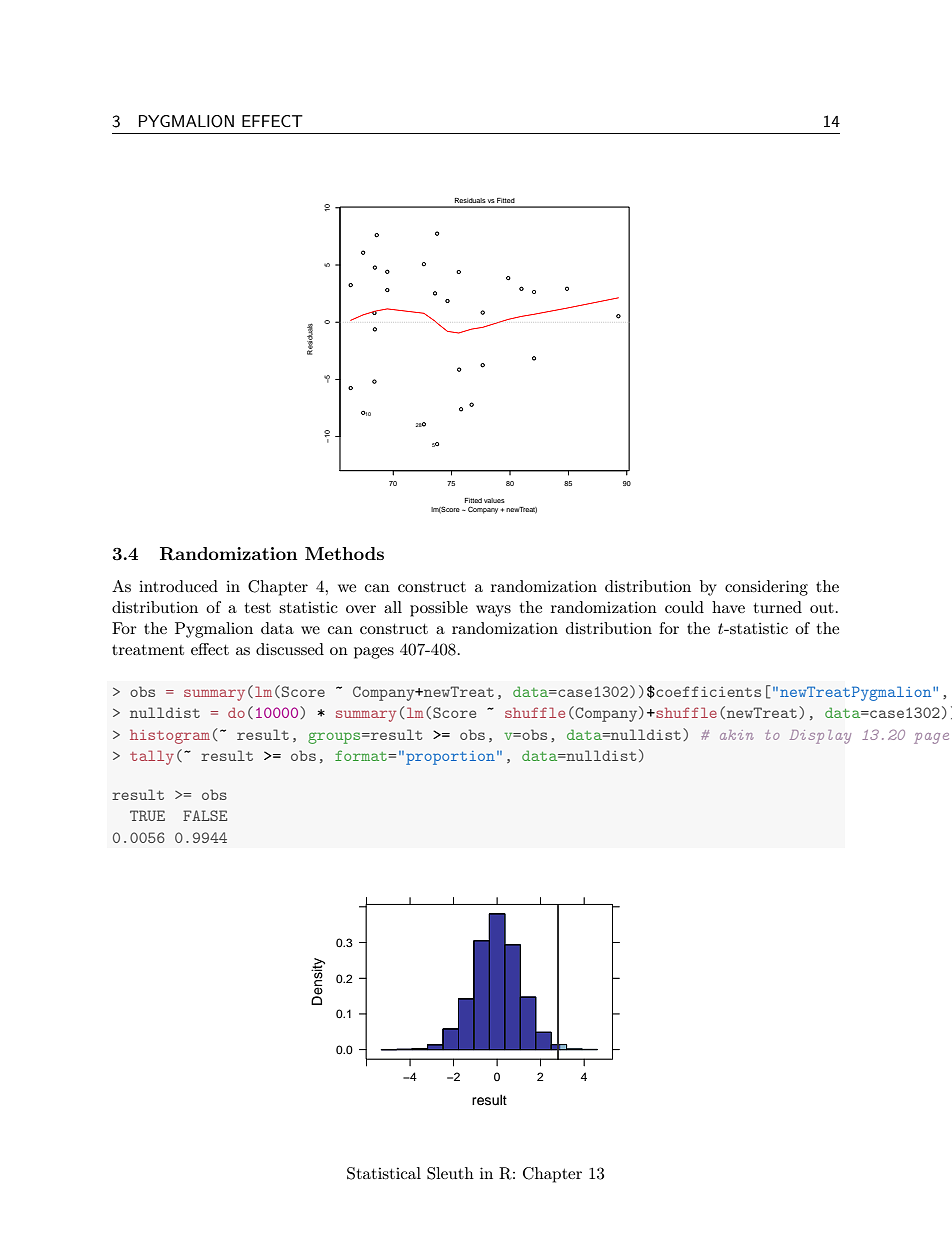 The width and height of the page is (952, 1233). I want to click on akin, so click(736, 735).
